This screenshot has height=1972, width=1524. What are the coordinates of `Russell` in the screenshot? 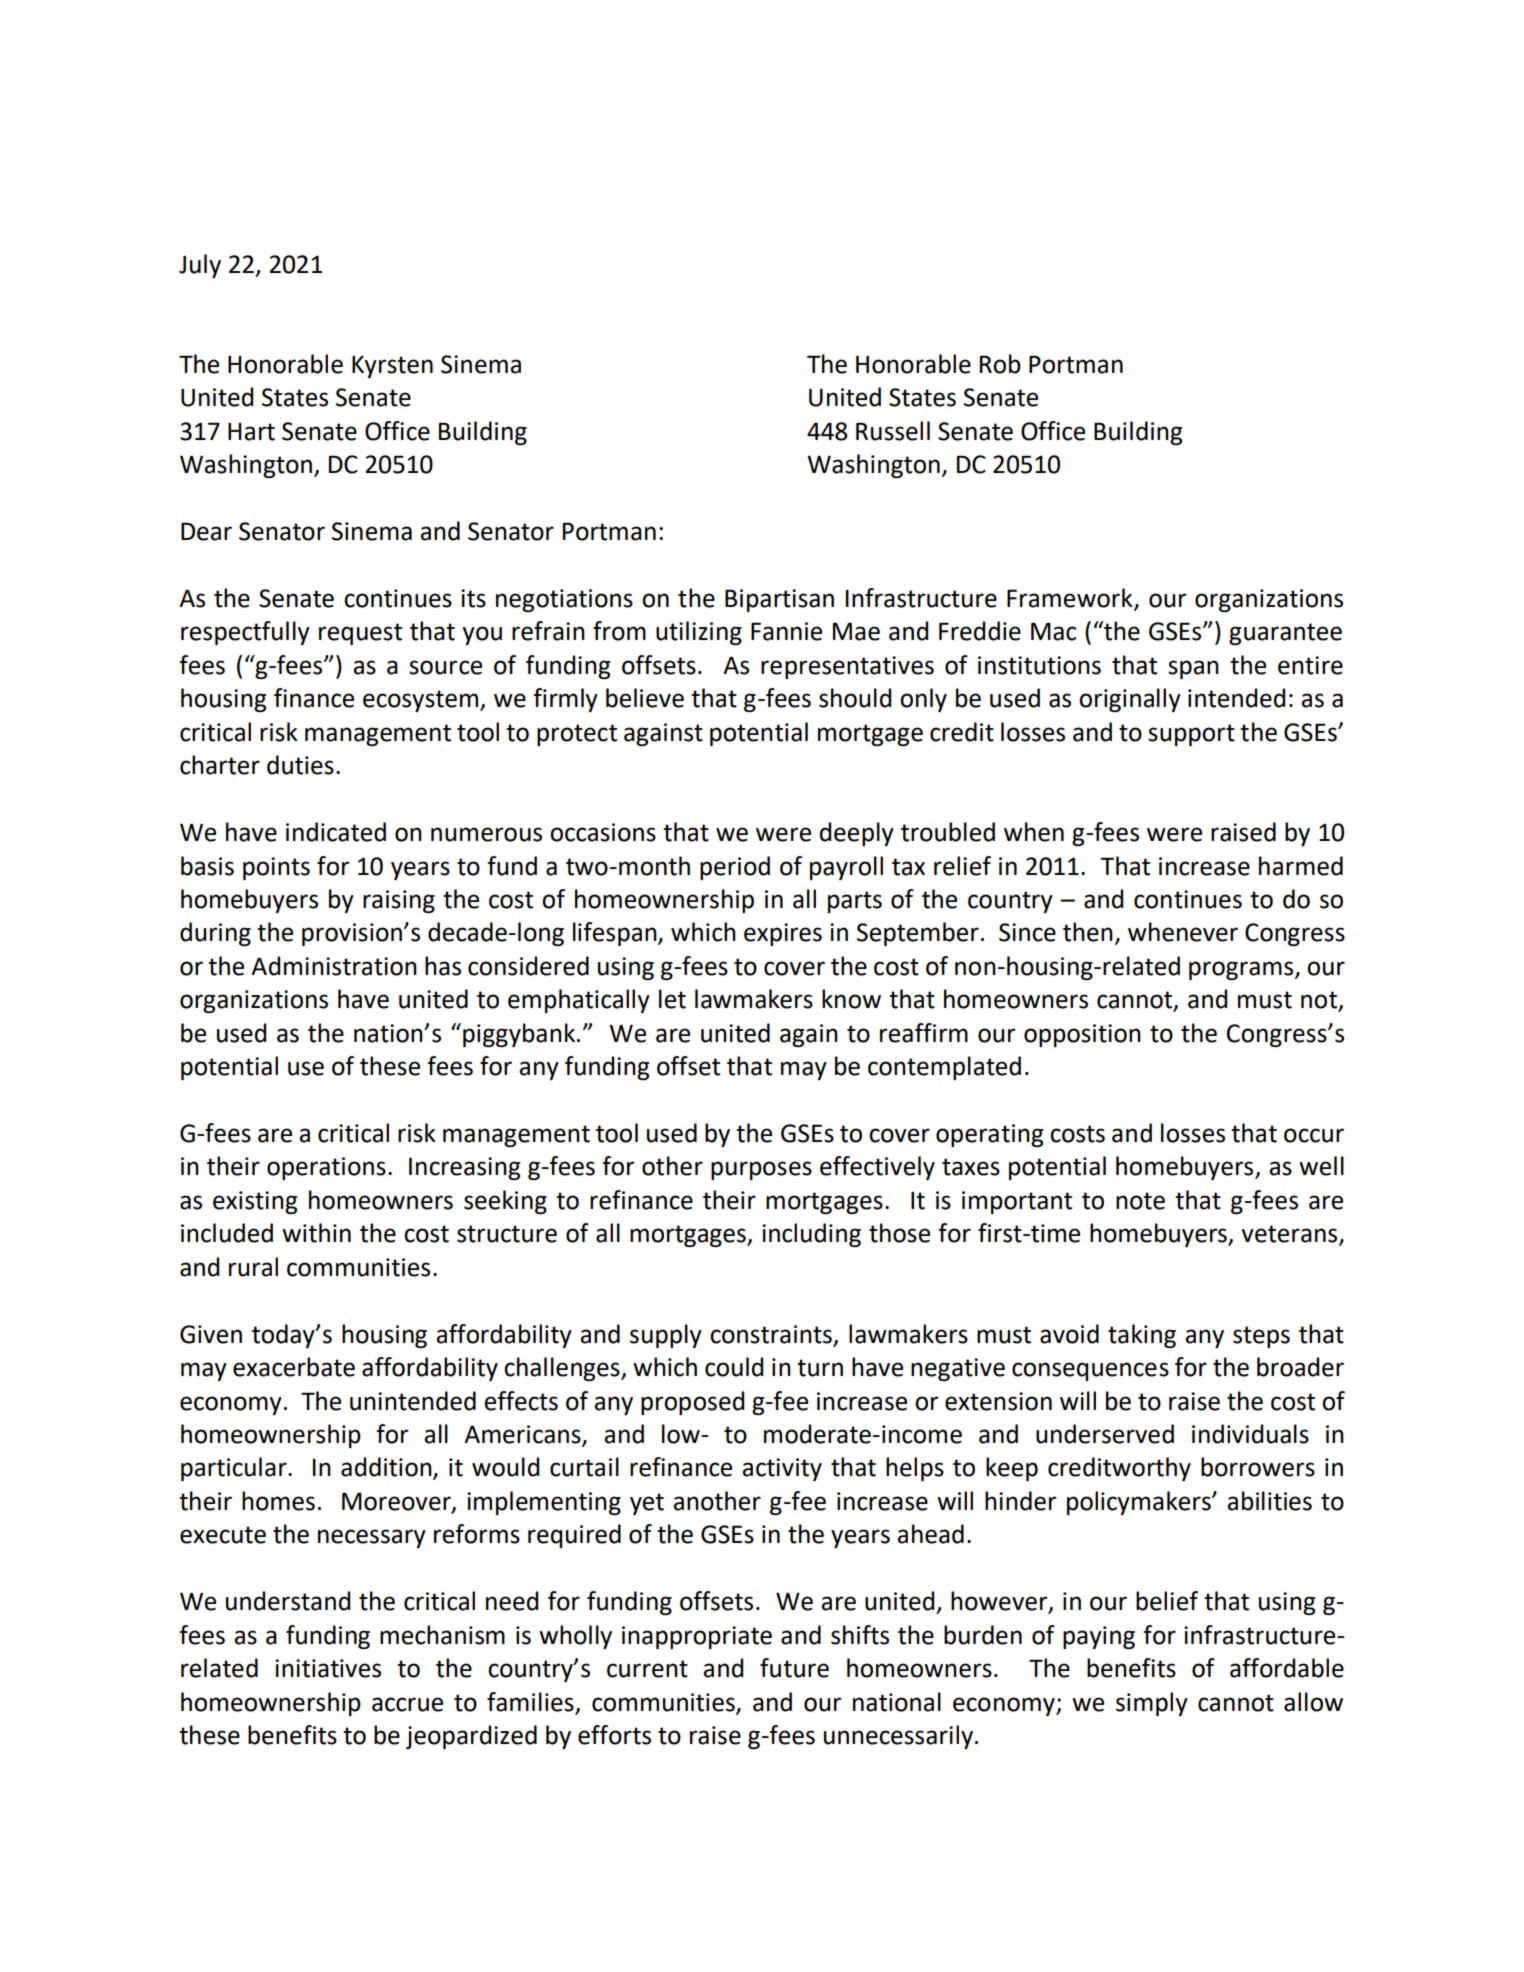 It's located at (893, 431).
